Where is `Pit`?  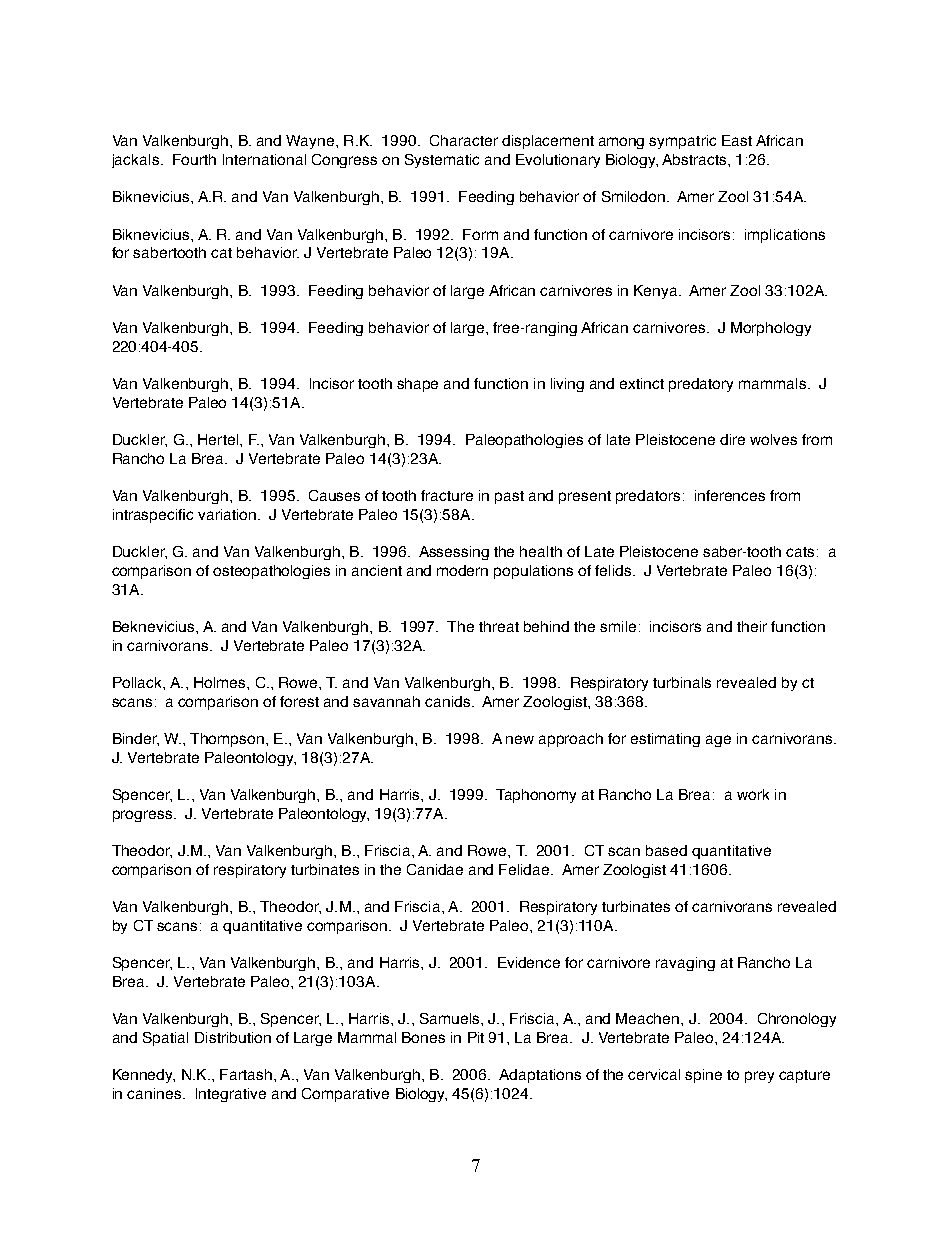 Pit is located at coordinates (476, 1037).
